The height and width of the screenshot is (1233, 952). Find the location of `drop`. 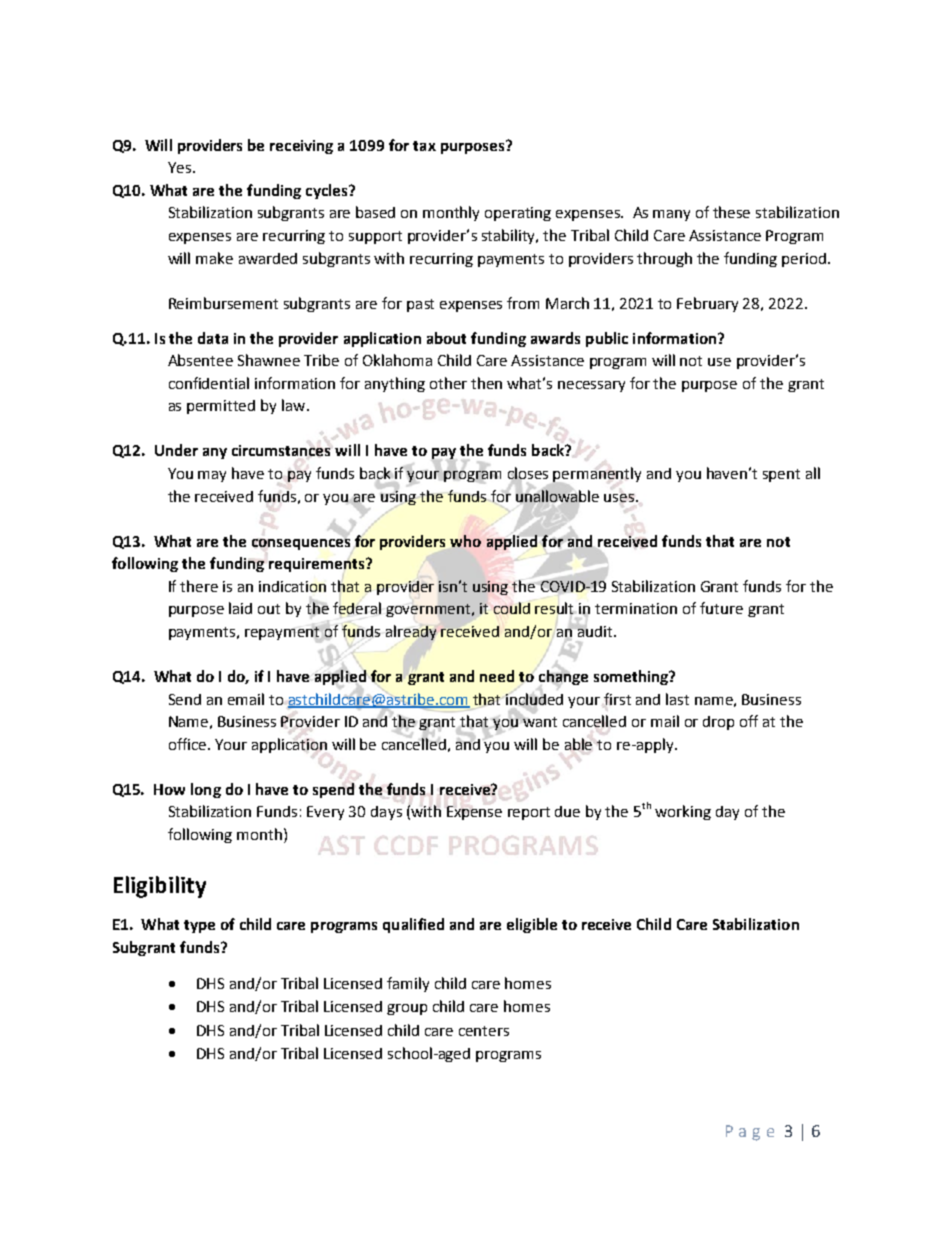

drop is located at coordinates (718, 723).
